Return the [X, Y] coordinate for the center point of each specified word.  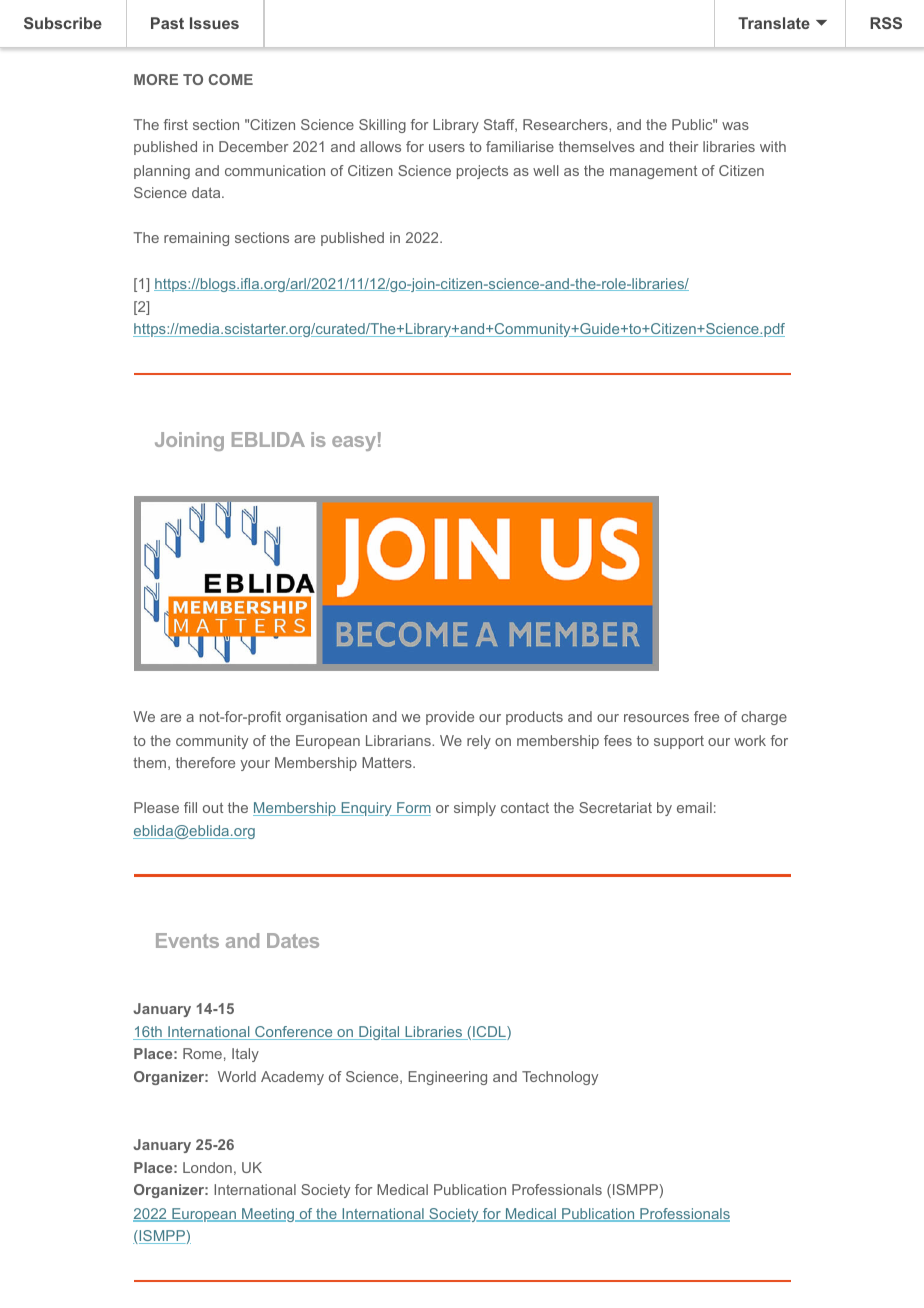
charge [764, 718]
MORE [156, 79]
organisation [326, 718]
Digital [379, 1033]
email [694, 807]
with [773, 146]
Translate [774, 23]
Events [187, 940]
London [207, 1167]
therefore [205, 762]
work [750, 740]
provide [450, 718]
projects [482, 172]
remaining [196, 239]
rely [479, 742]
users [447, 148]
